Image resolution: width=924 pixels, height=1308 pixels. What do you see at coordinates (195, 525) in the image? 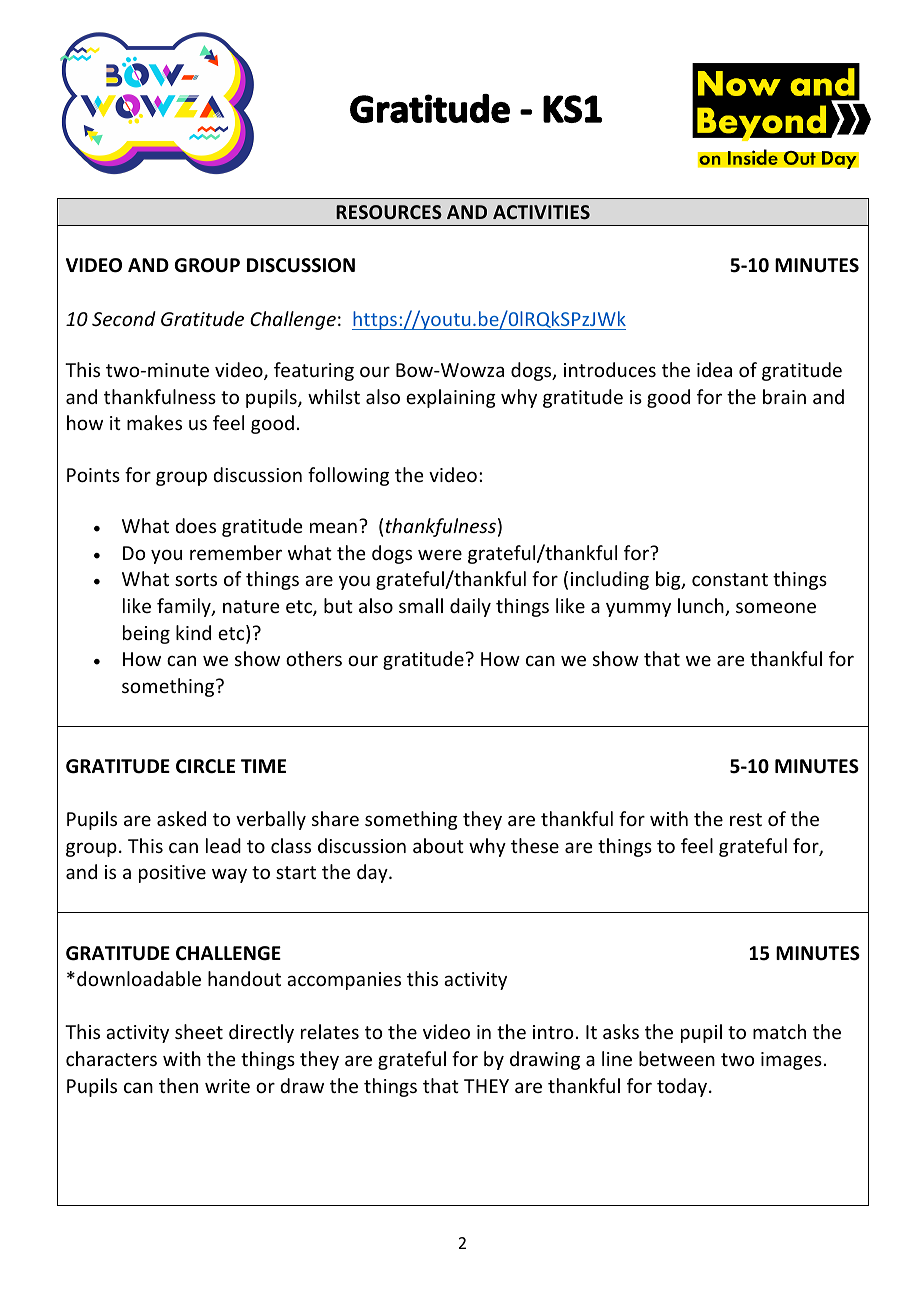
I see `does` at bounding box center [195, 525].
